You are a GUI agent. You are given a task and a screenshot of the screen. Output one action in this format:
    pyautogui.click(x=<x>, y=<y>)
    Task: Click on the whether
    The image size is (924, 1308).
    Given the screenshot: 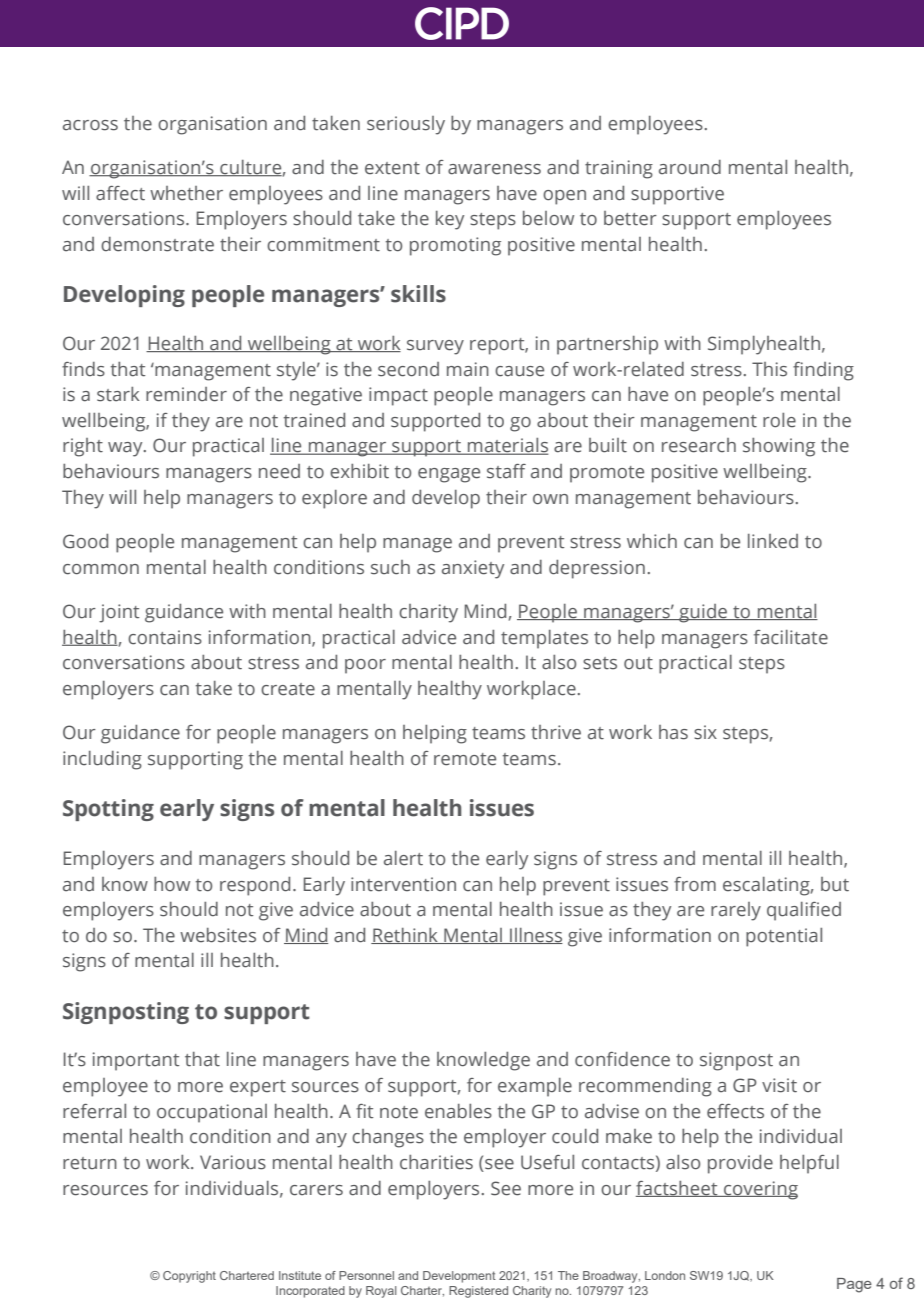 What is the action you would take?
    pyautogui.click(x=186, y=193)
